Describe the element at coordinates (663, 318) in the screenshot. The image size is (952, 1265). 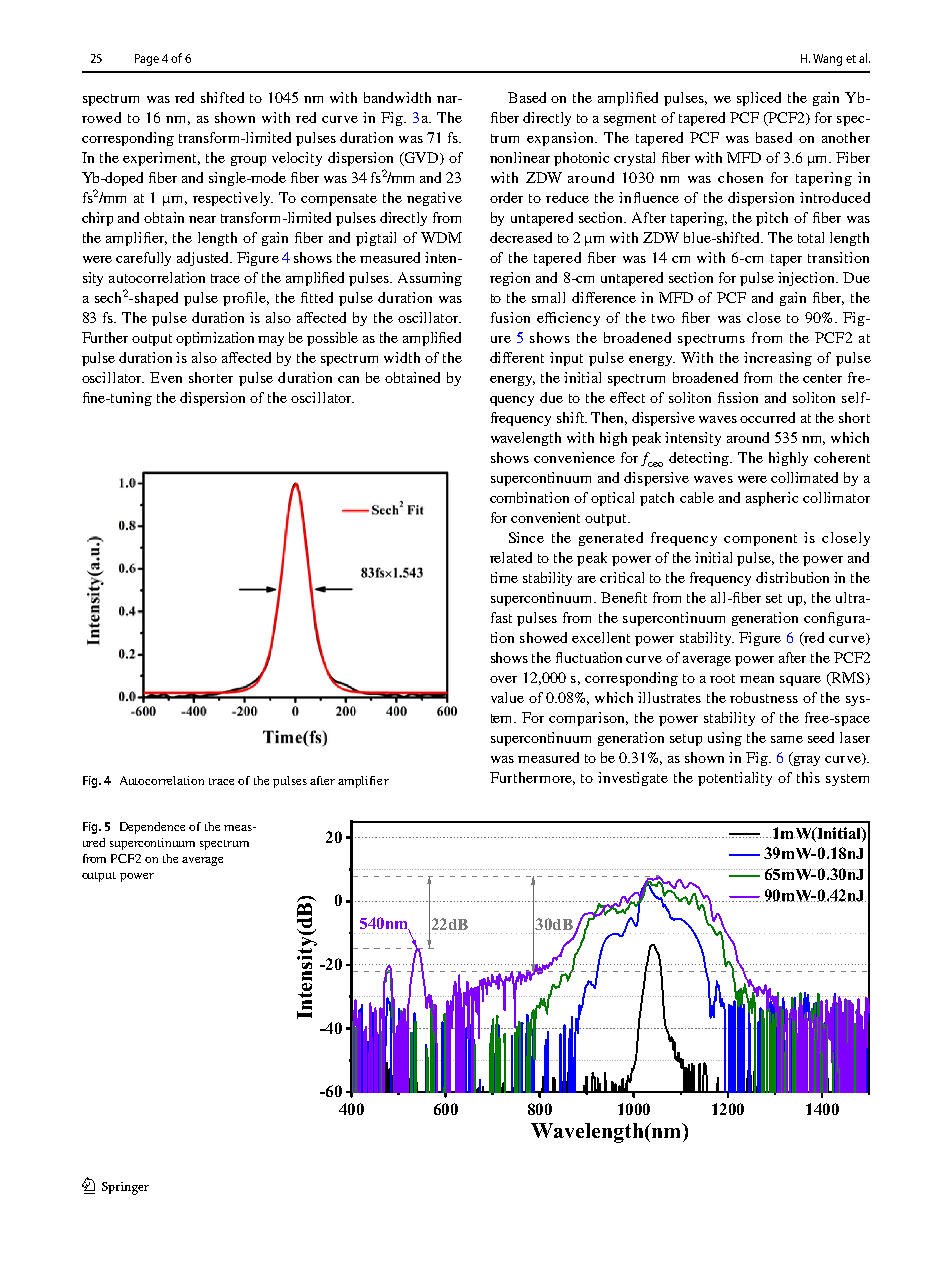
I see `two` at that location.
